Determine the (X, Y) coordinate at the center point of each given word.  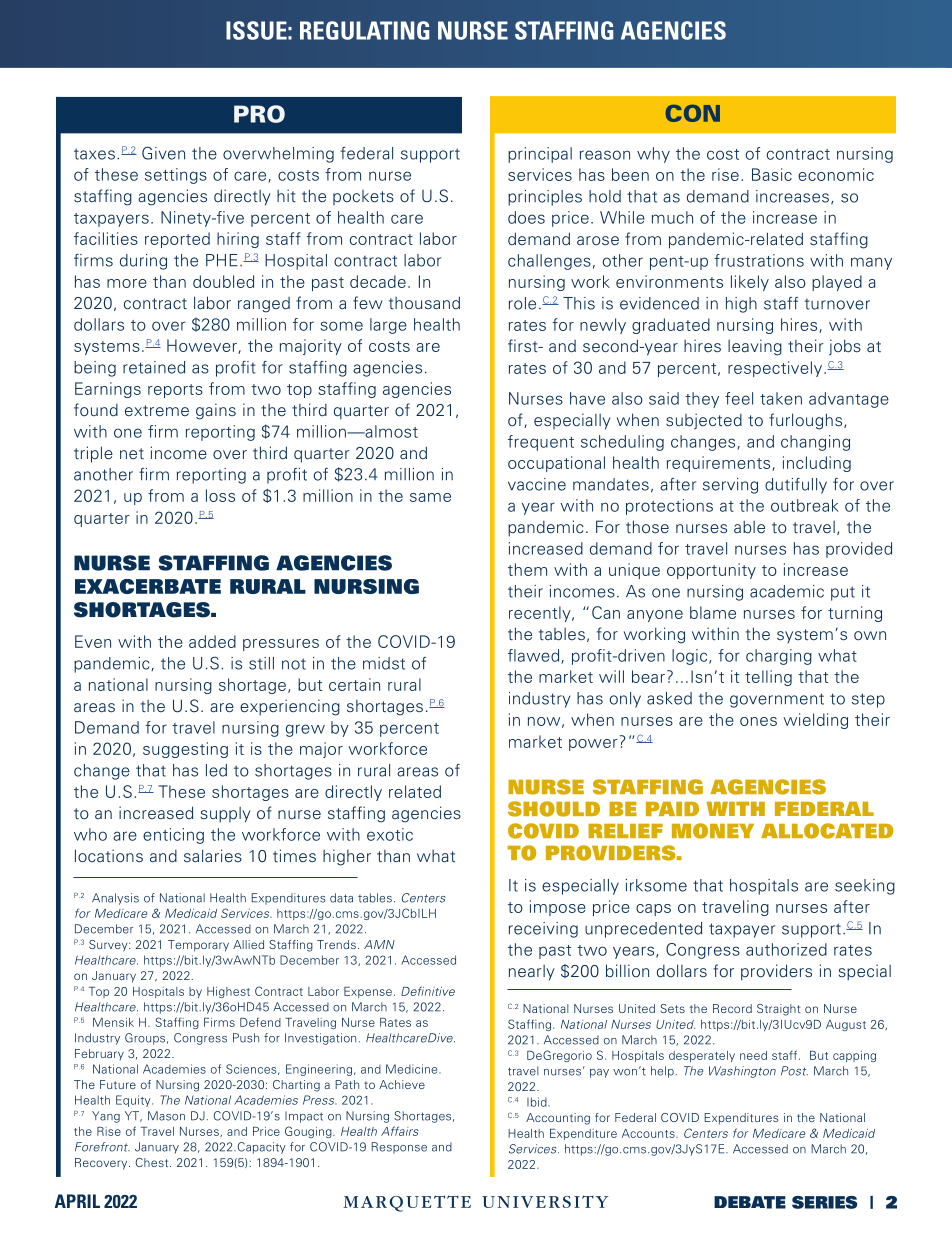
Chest (153, 1162)
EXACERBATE (148, 586)
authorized (786, 949)
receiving (543, 930)
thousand (424, 303)
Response (399, 1148)
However (203, 346)
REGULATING (364, 30)
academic (787, 591)
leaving (755, 347)
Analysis (115, 899)
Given (163, 153)
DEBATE (750, 1202)
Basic (772, 174)
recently (541, 614)
